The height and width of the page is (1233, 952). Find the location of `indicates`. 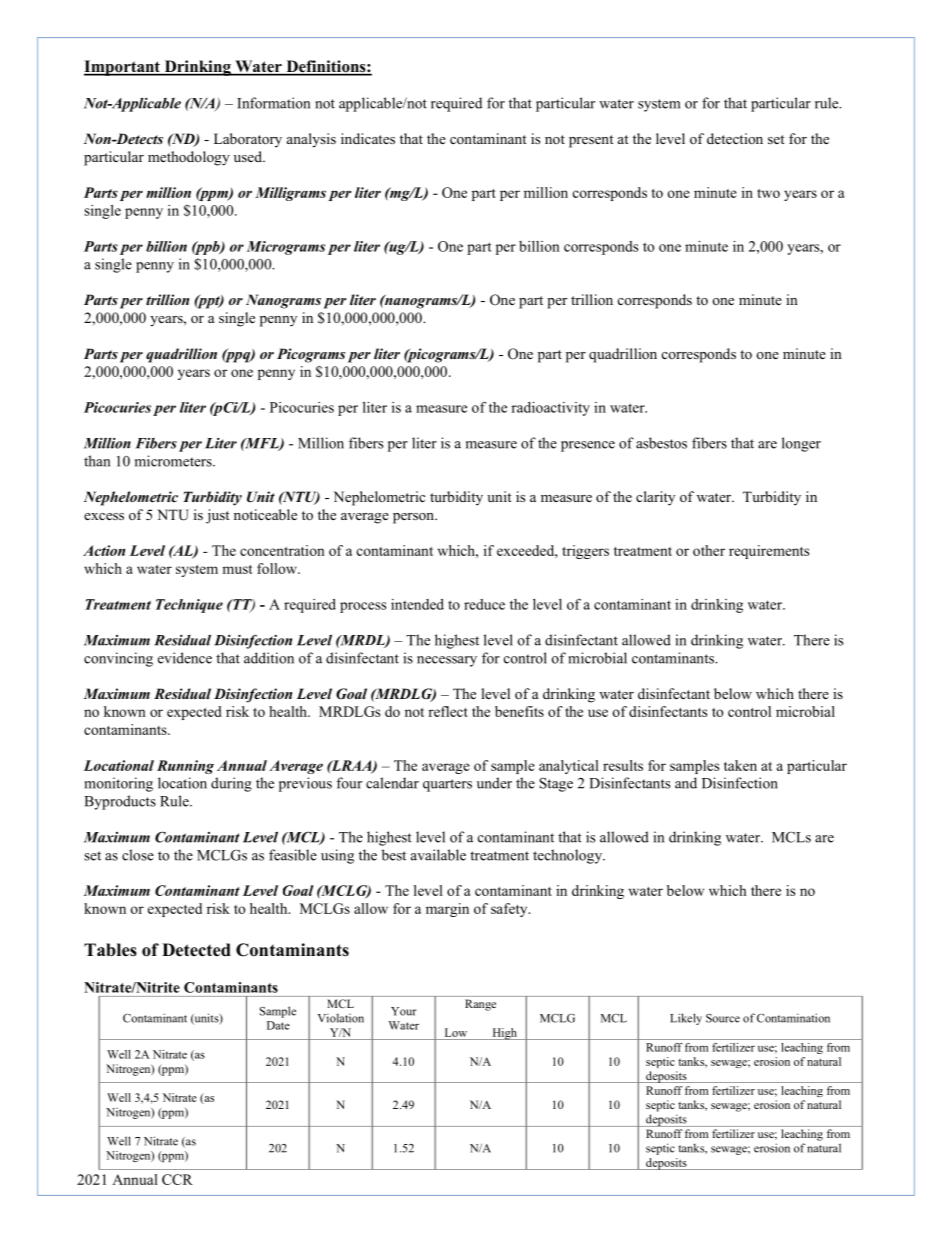

indicates is located at coordinates (368, 138).
